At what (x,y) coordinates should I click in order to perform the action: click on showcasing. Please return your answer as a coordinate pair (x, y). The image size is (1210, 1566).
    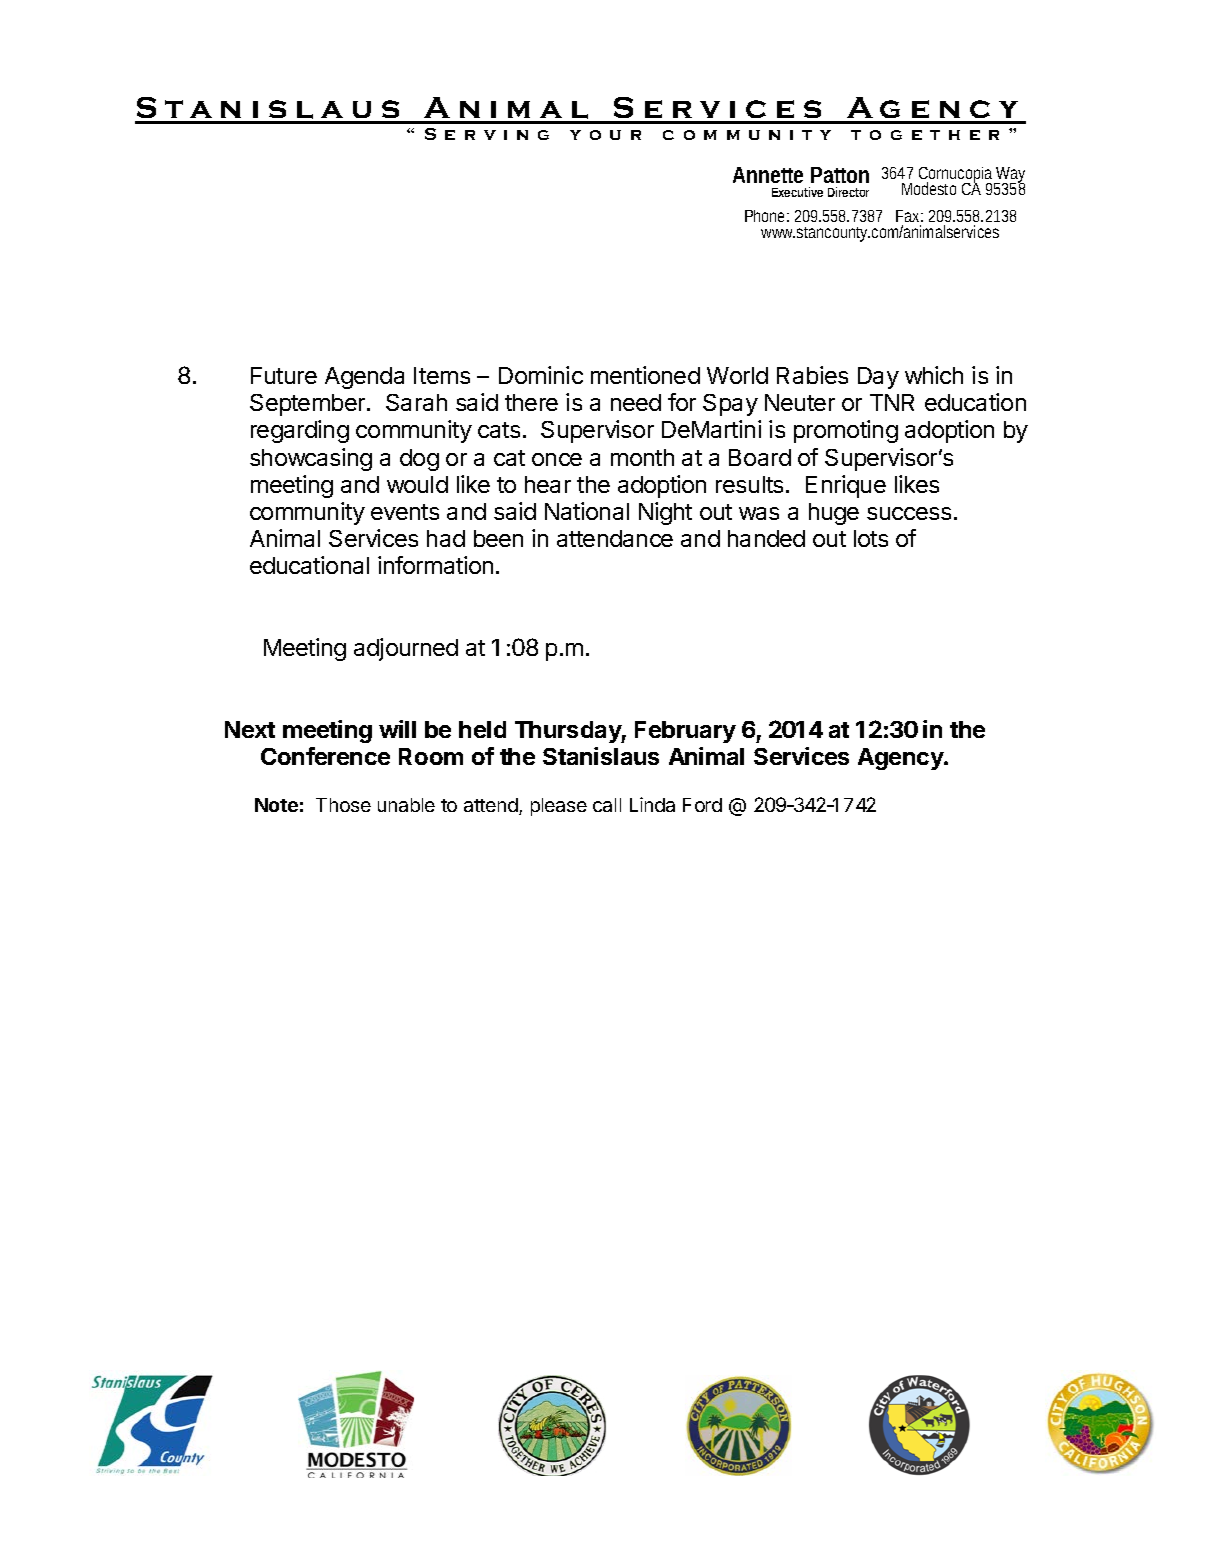
    Looking at the image, I should click on (311, 459).
